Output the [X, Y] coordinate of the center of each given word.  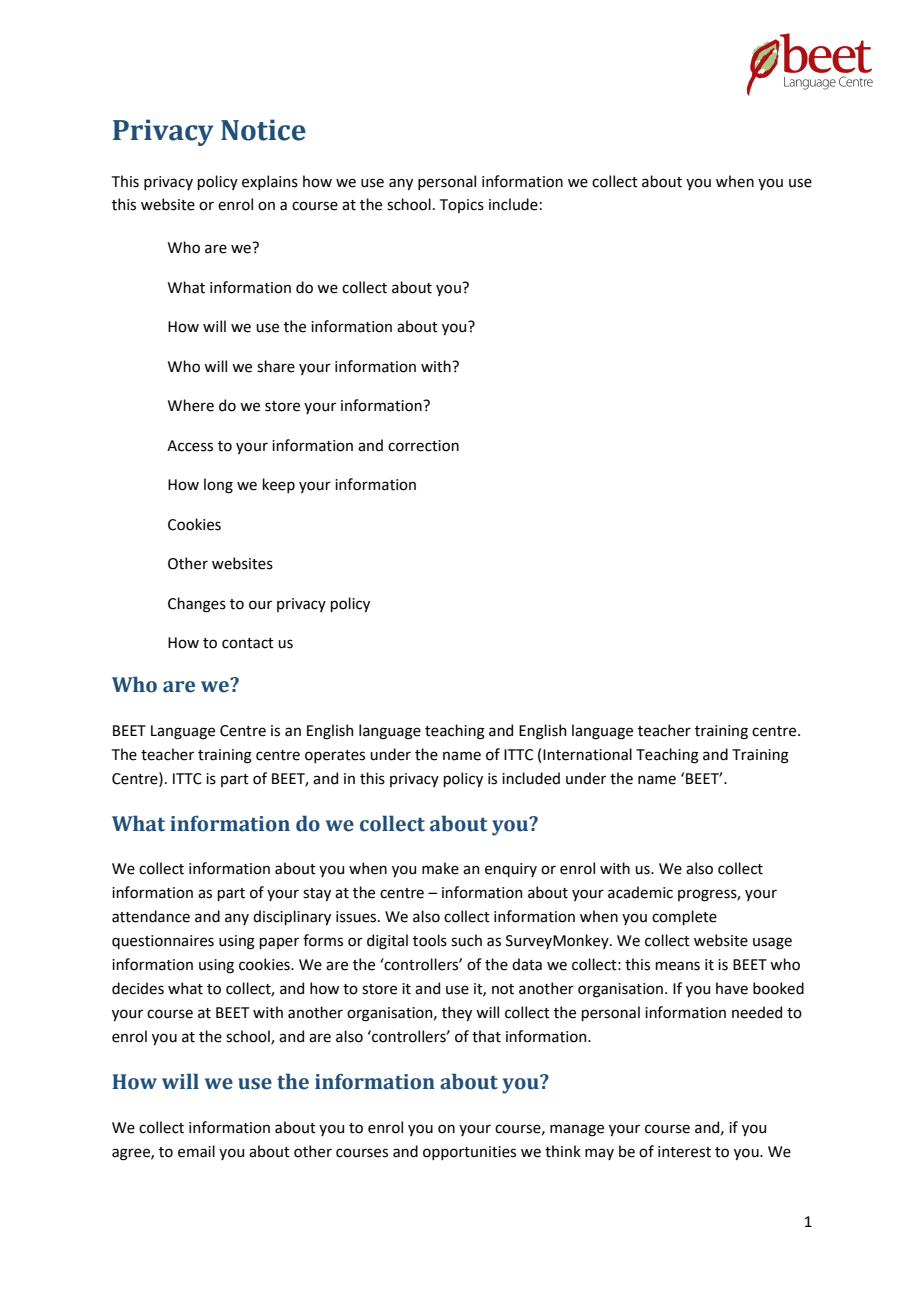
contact [248, 643]
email [196, 1151]
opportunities [469, 1153]
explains [270, 182]
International [587, 754]
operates [335, 756]
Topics [462, 206]
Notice [263, 130]
